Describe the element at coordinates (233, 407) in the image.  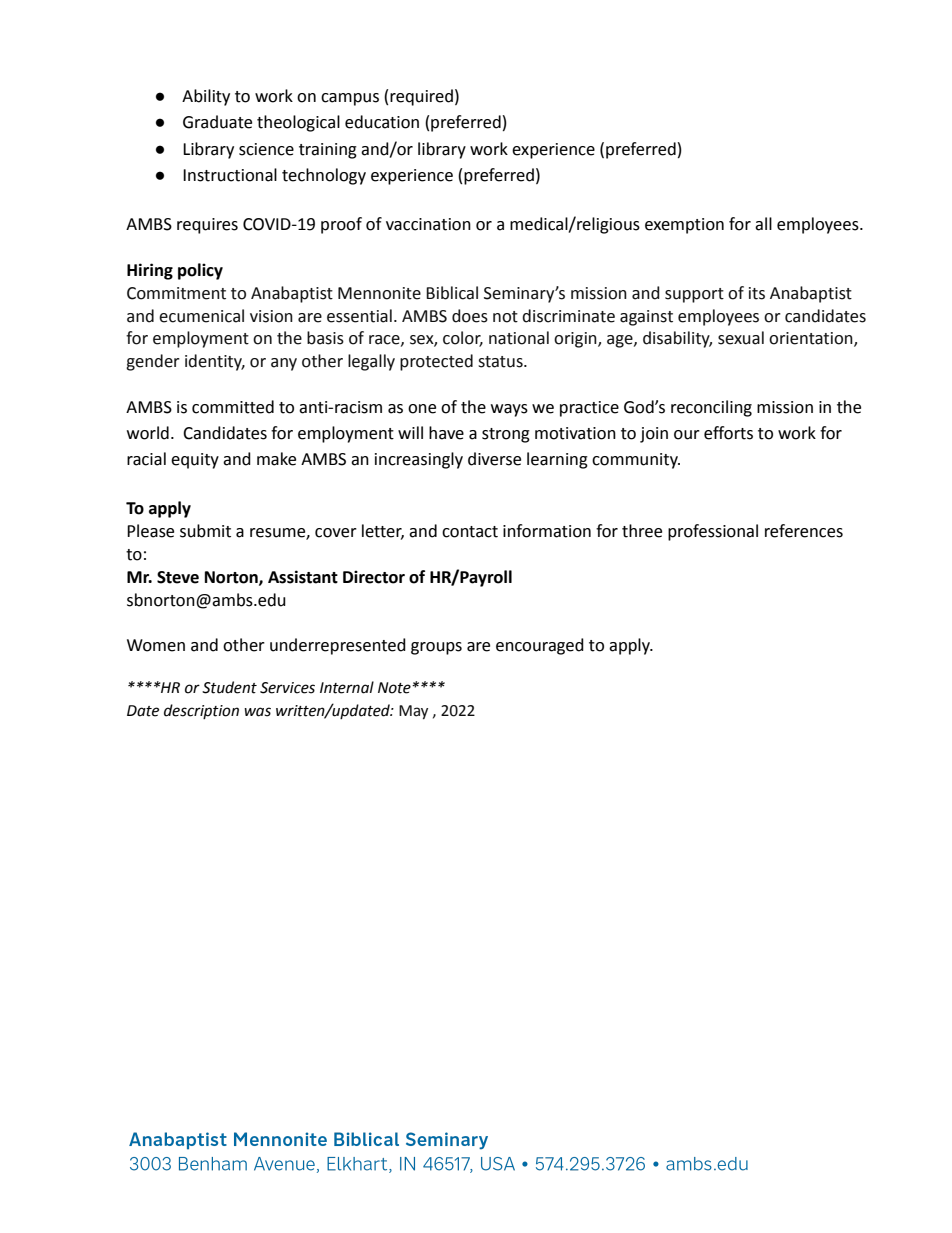
I see `committed` at that location.
